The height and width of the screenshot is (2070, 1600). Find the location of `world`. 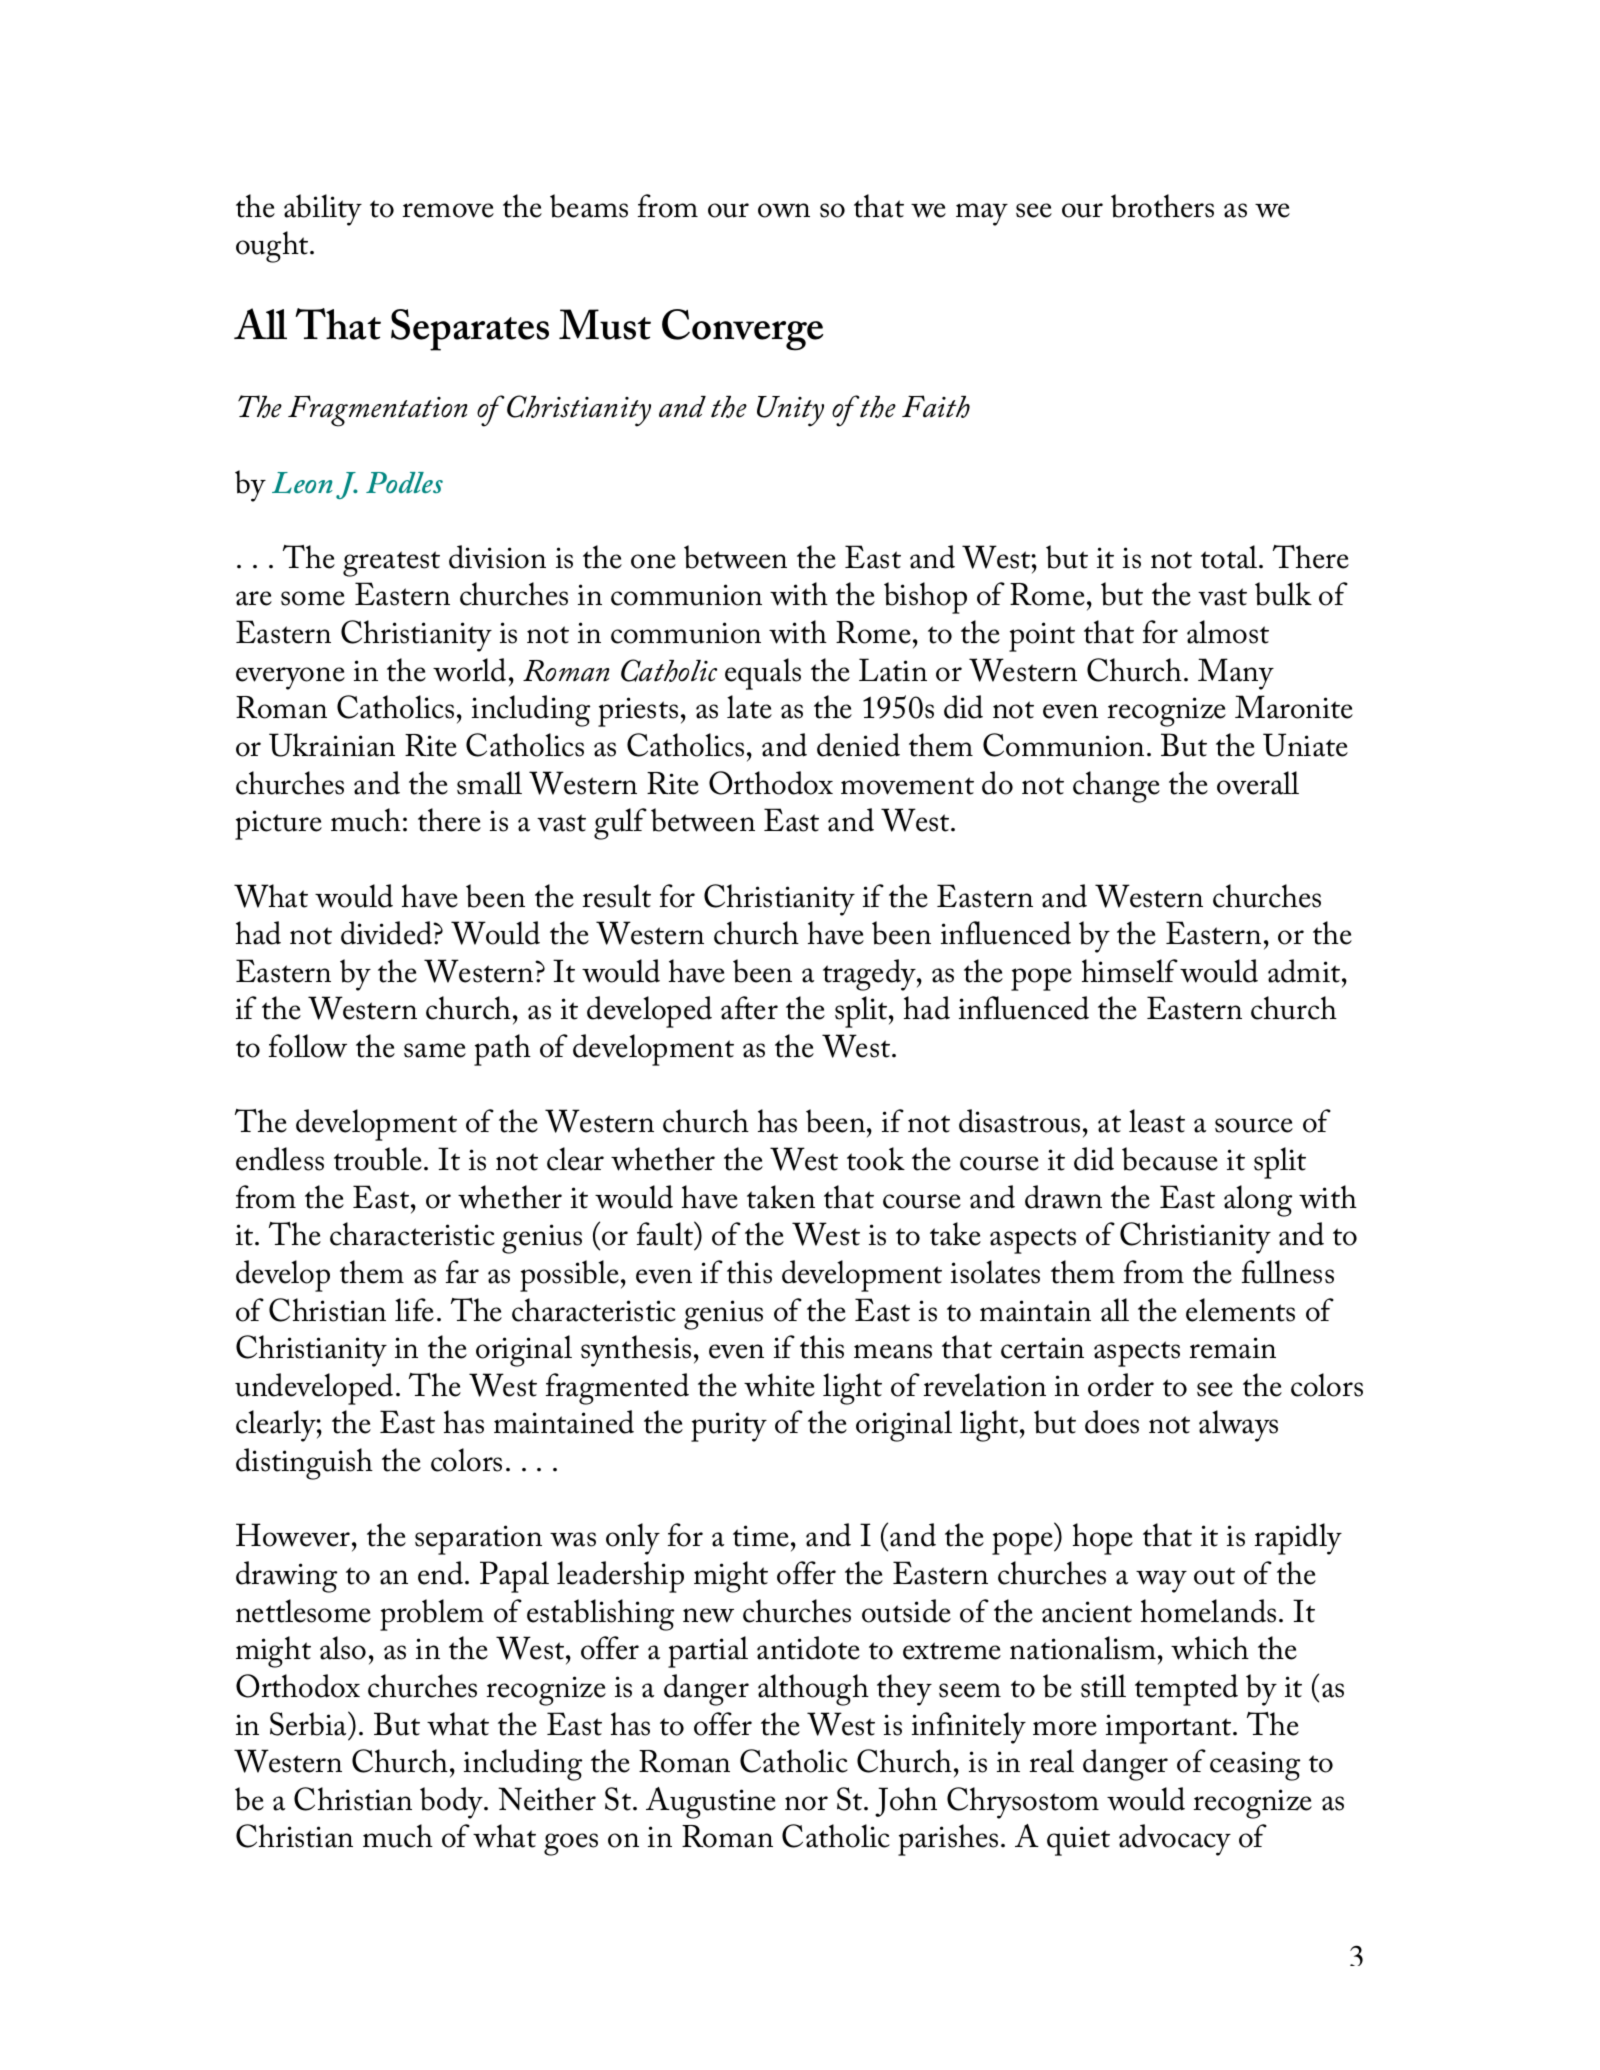

world is located at coordinates (469, 670).
